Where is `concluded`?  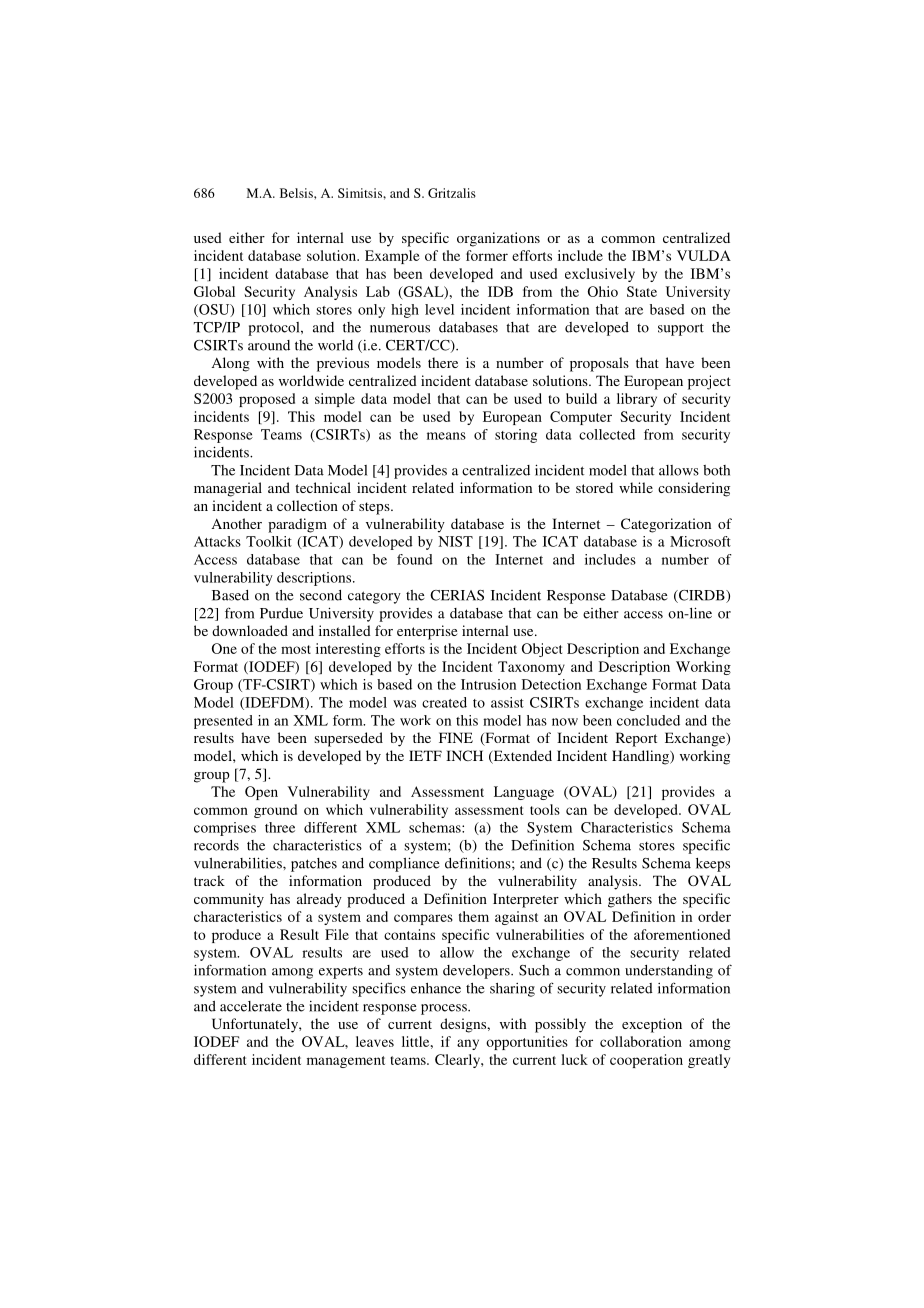
concluded is located at coordinates (648, 720).
